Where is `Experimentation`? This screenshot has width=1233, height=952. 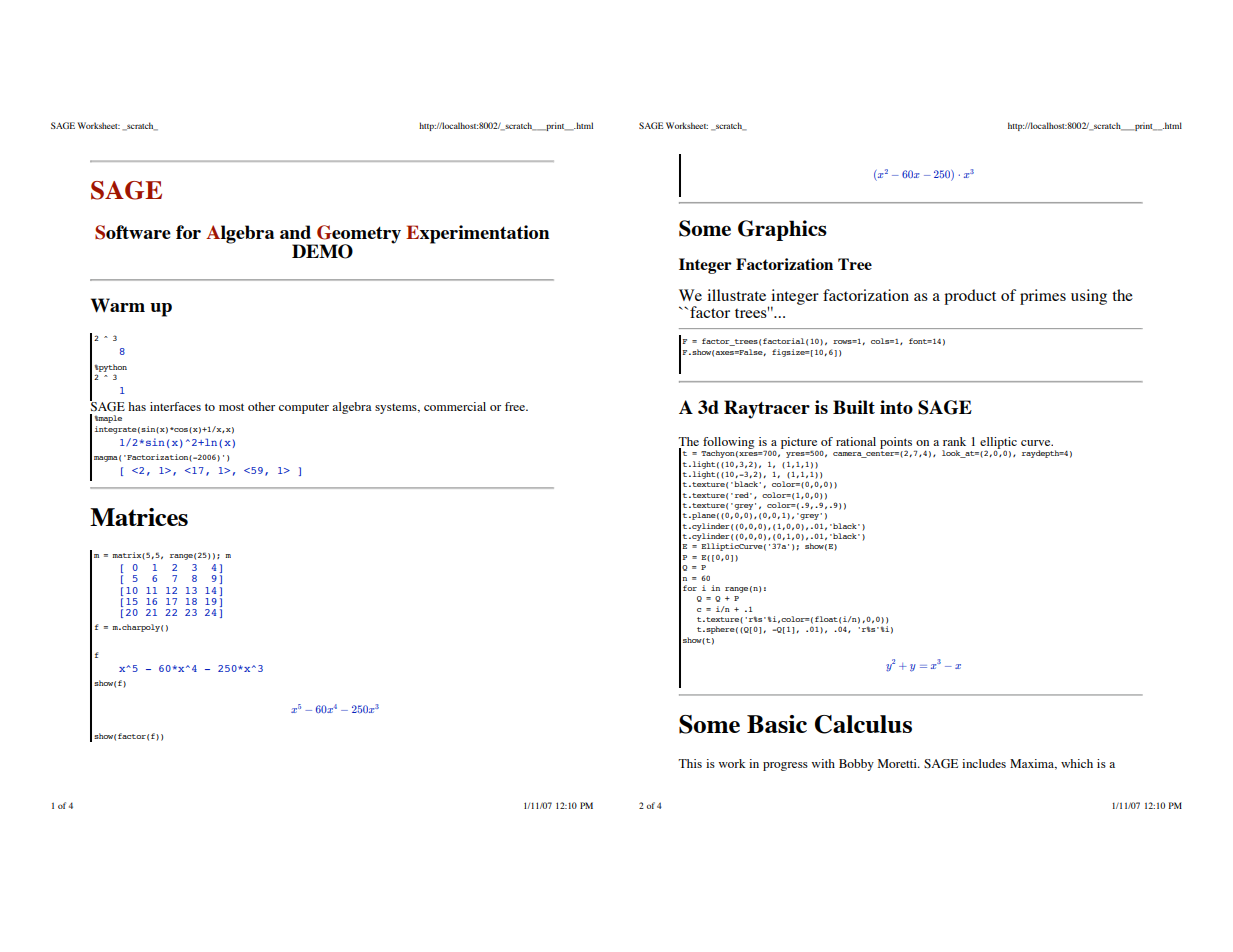
Experimentation is located at coordinates (478, 234).
